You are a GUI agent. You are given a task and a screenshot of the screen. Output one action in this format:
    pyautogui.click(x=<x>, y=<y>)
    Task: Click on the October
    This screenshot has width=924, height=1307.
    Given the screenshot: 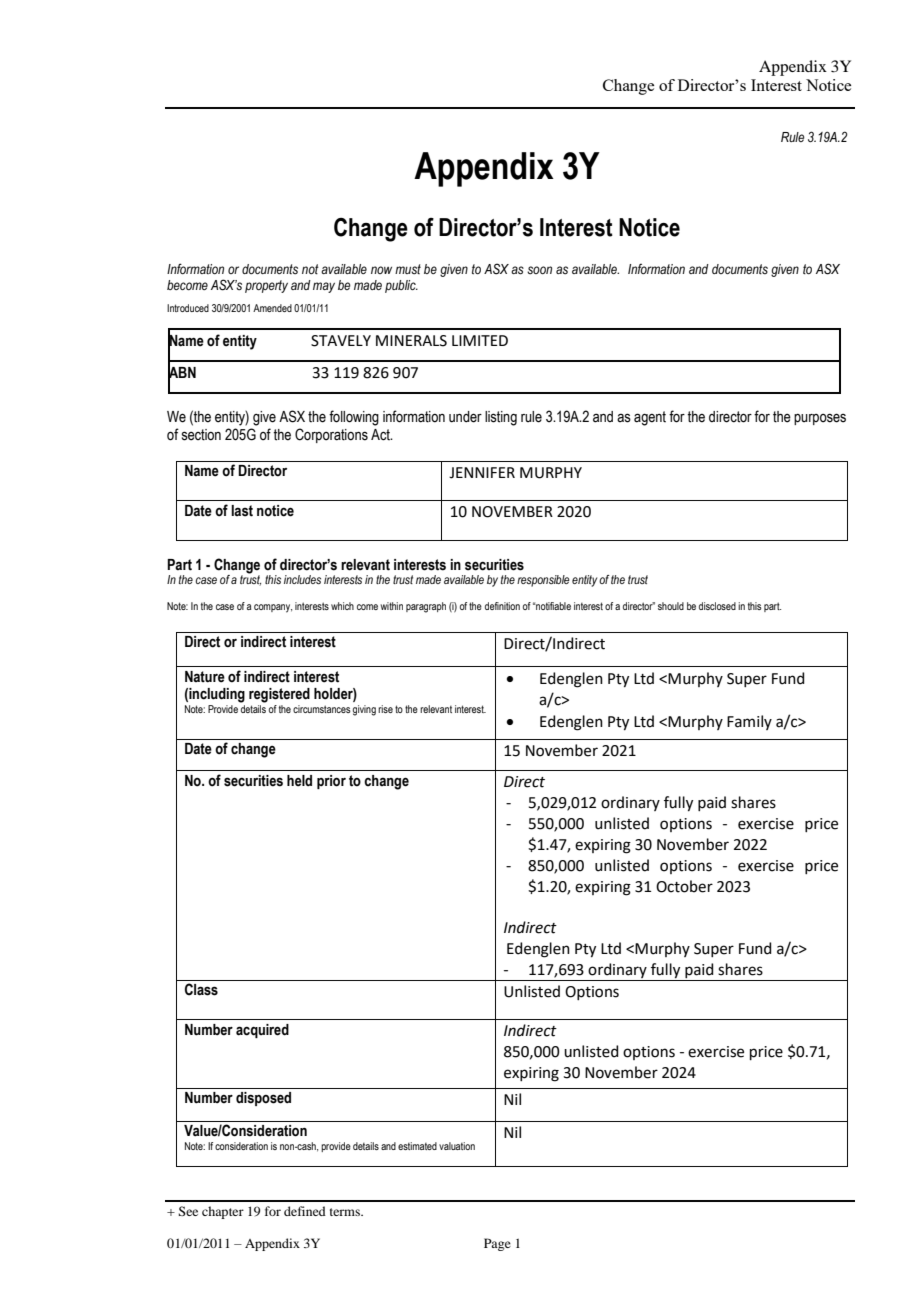 What is the action you would take?
    pyautogui.click(x=684, y=886)
